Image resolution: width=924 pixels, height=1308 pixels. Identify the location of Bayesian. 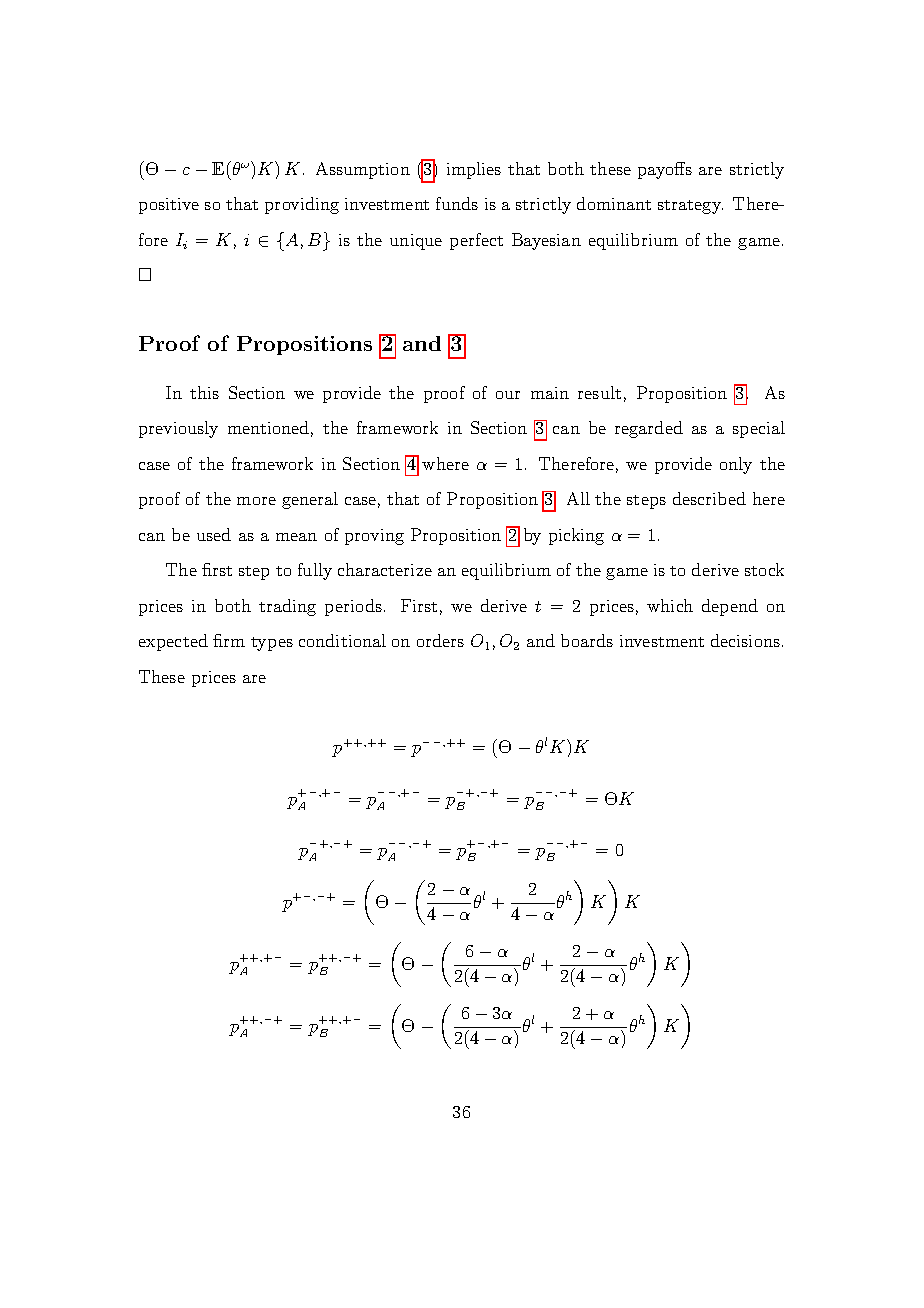
(546, 241).
